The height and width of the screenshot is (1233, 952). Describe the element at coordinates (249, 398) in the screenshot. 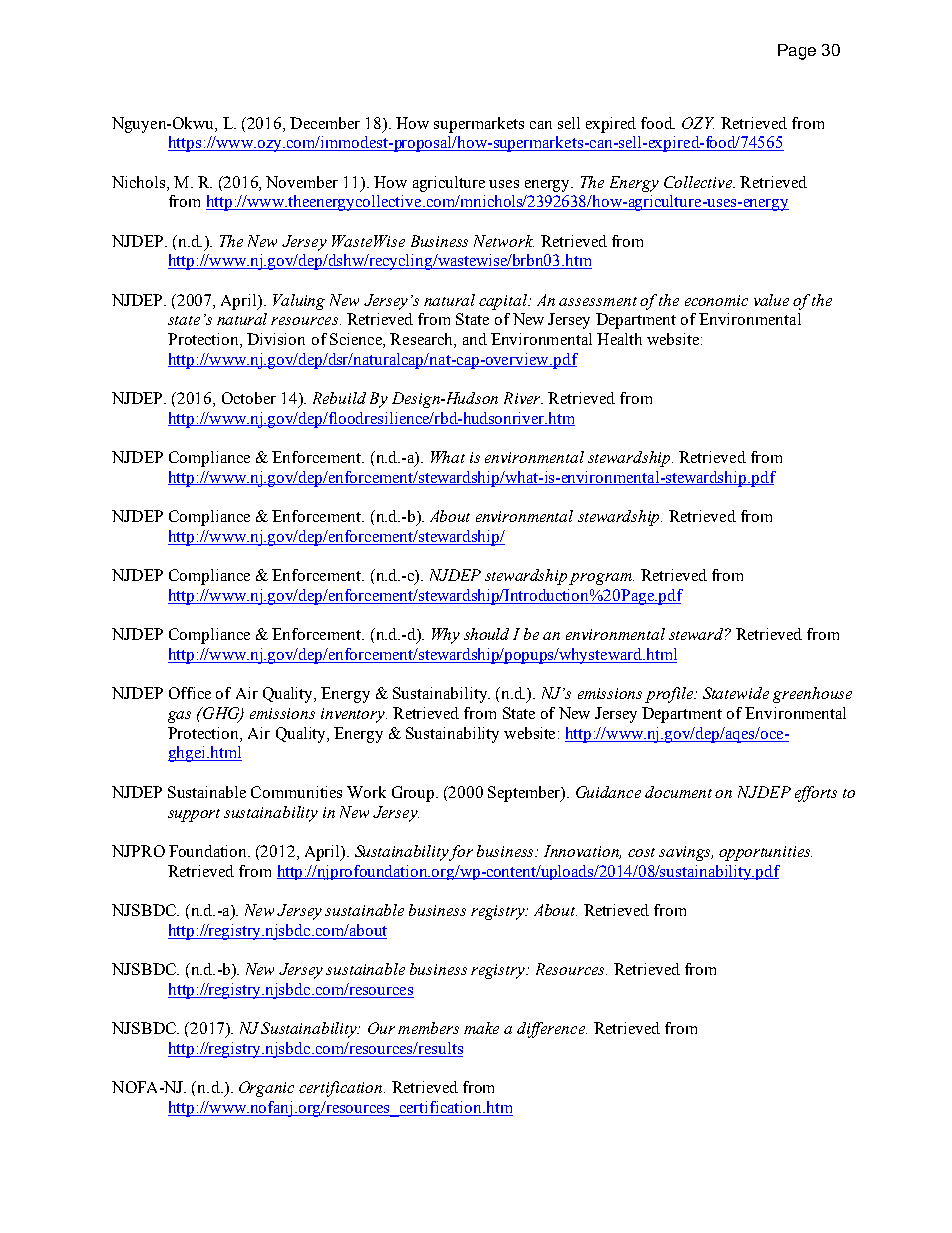

I see `October` at that location.
